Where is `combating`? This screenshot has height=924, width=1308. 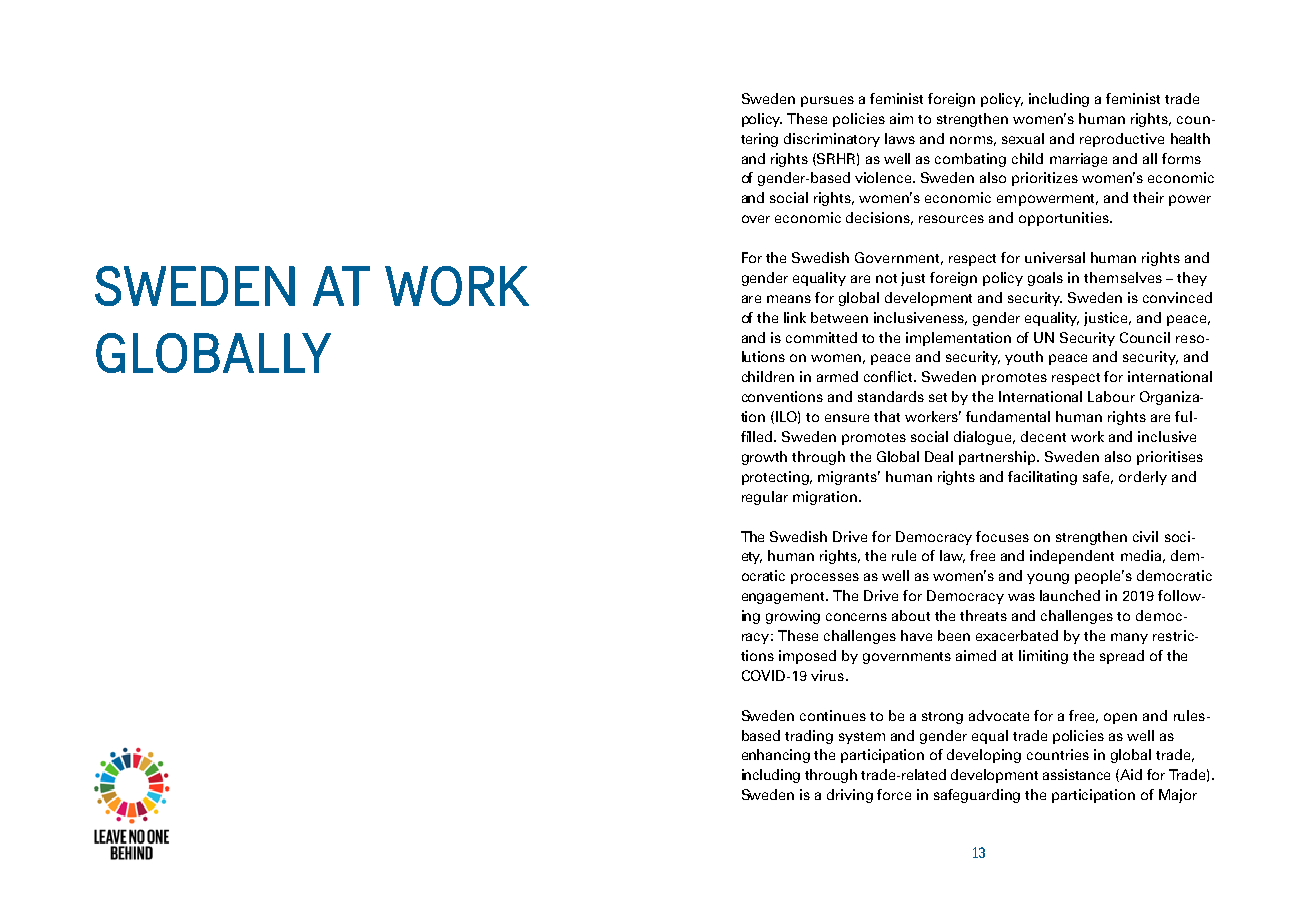
combating is located at coordinates (970, 160).
